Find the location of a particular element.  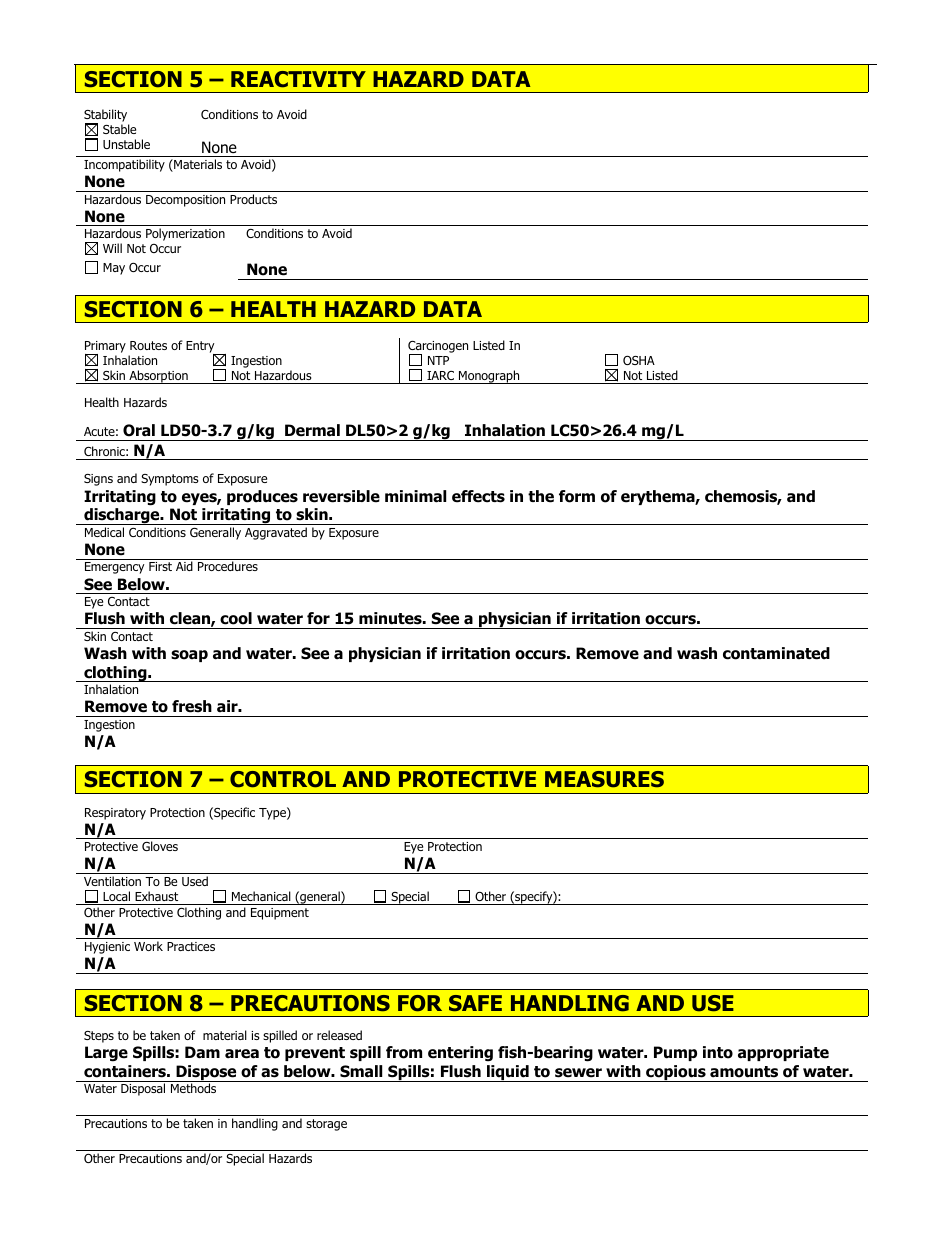

copious is located at coordinates (676, 1073).
